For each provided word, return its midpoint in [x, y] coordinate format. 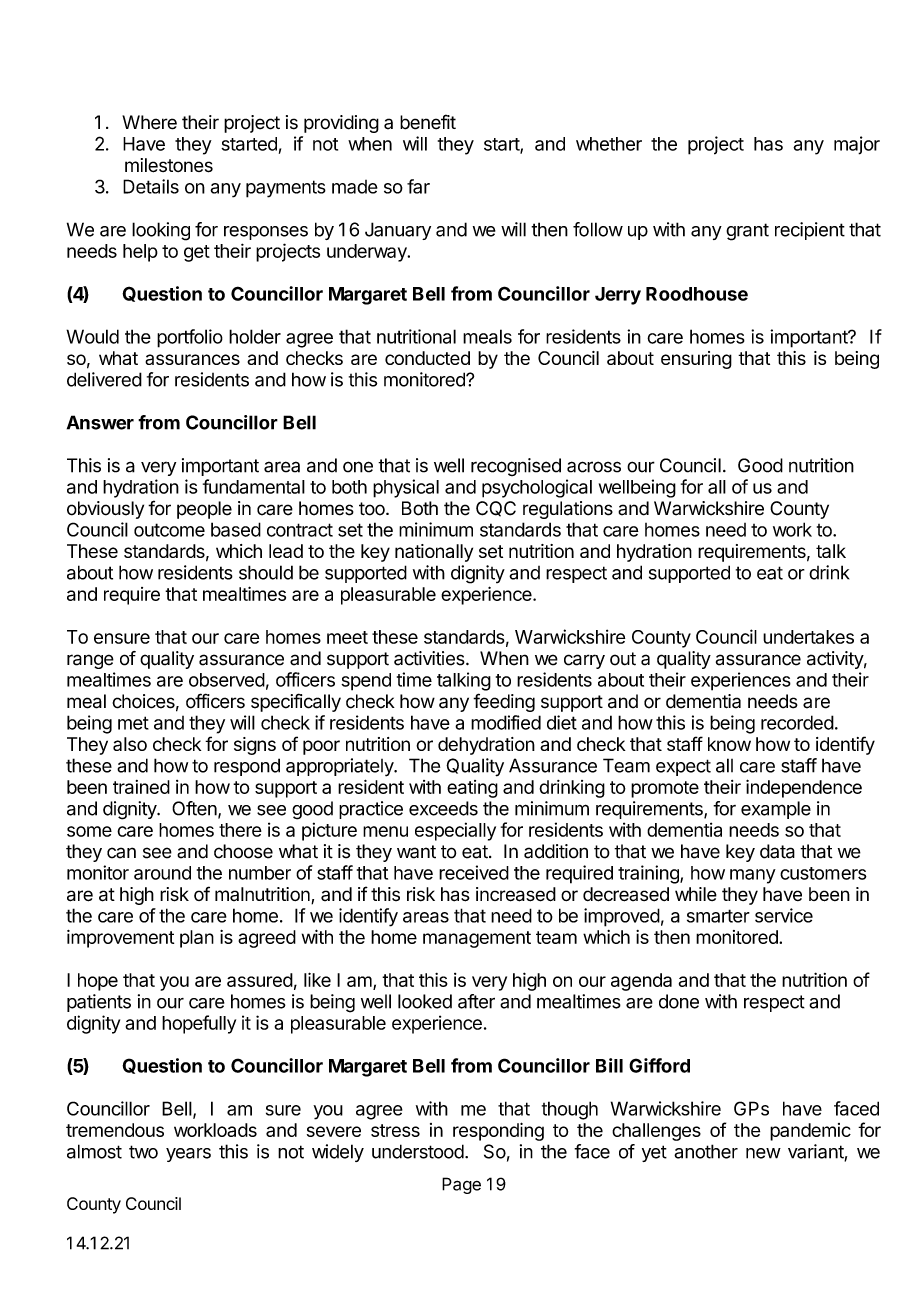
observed [227, 680]
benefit [428, 122]
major [857, 145]
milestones [169, 165]
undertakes [808, 637]
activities [430, 658]
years [188, 1155]
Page [461, 1185]
